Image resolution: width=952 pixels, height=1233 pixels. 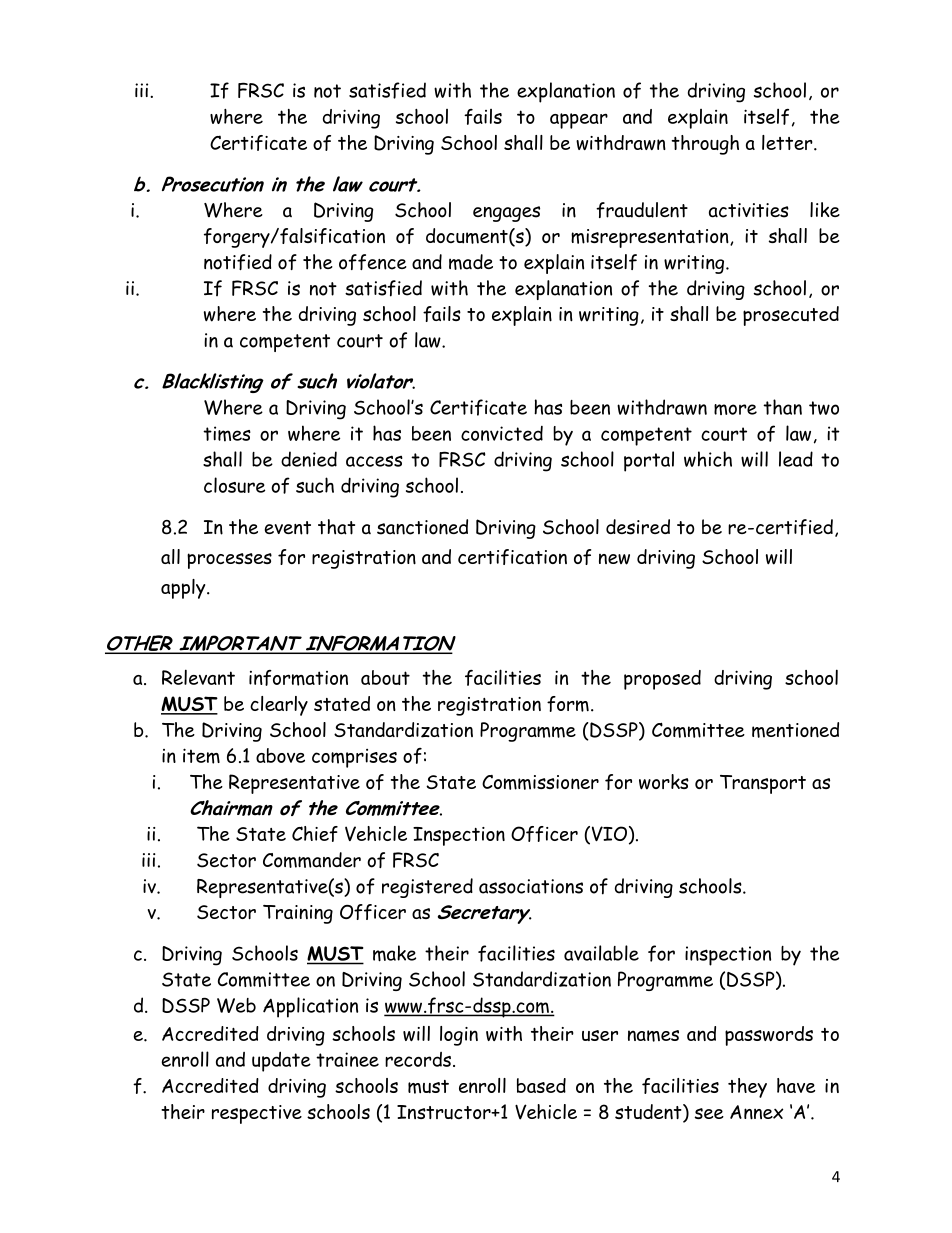 What do you see at coordinates (791, 316) in the screenshot?
I see `prosecuted` at bounding box center [791, 316].
